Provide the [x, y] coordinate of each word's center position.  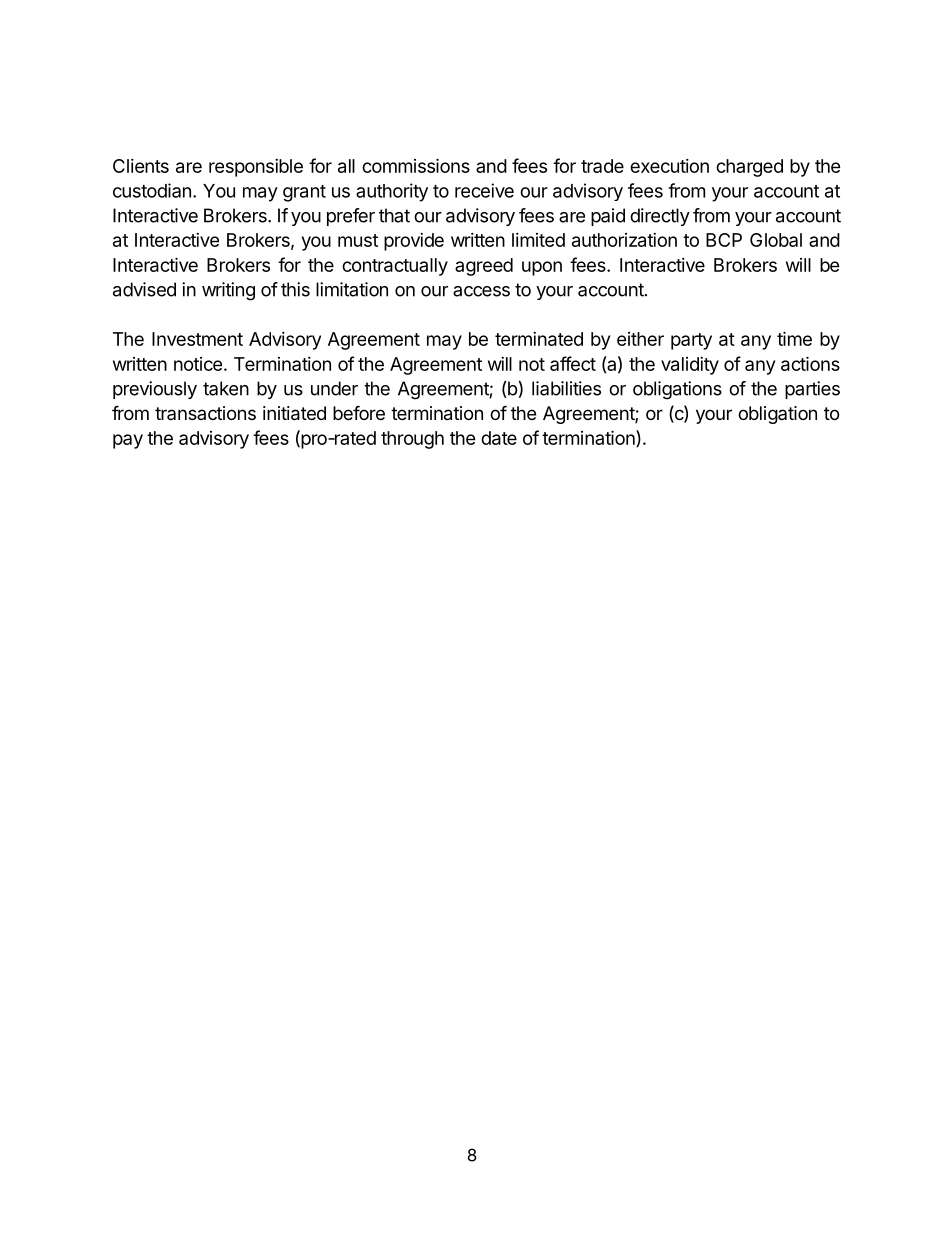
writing [228, 291]
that [394, 215]
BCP [724, 240]
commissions [416, 165]
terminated [539, 339]
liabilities [566, 388]
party [691, 341]
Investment [197, 339]
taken [226, 388]
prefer [351, 217]
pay [128, 441]
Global [776, 240]
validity [690, 366]
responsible [256, 168]
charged [749, 168]
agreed [484, 267]
